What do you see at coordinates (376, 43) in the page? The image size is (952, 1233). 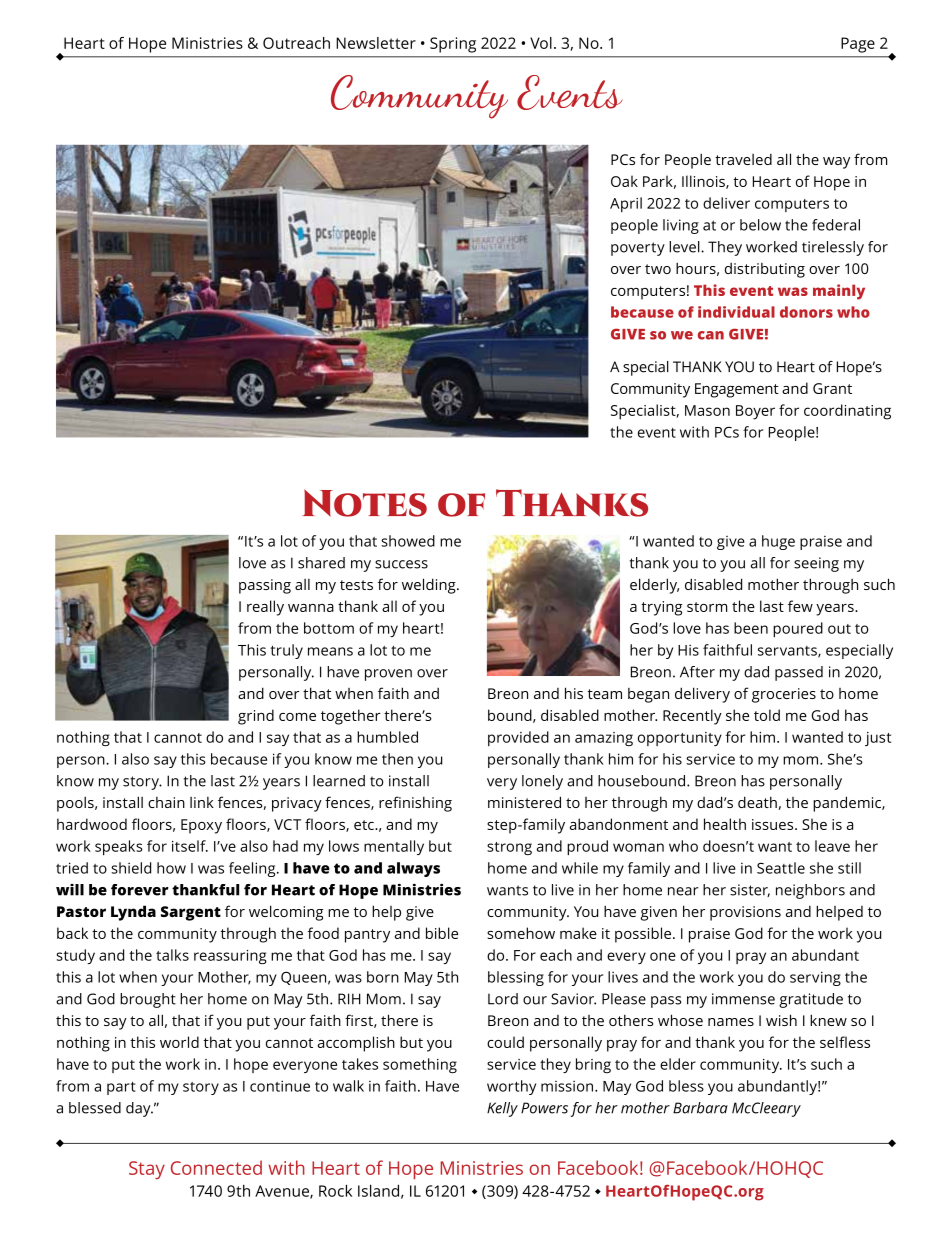 I see `Newsletter` at bounding box center [376, 43].
